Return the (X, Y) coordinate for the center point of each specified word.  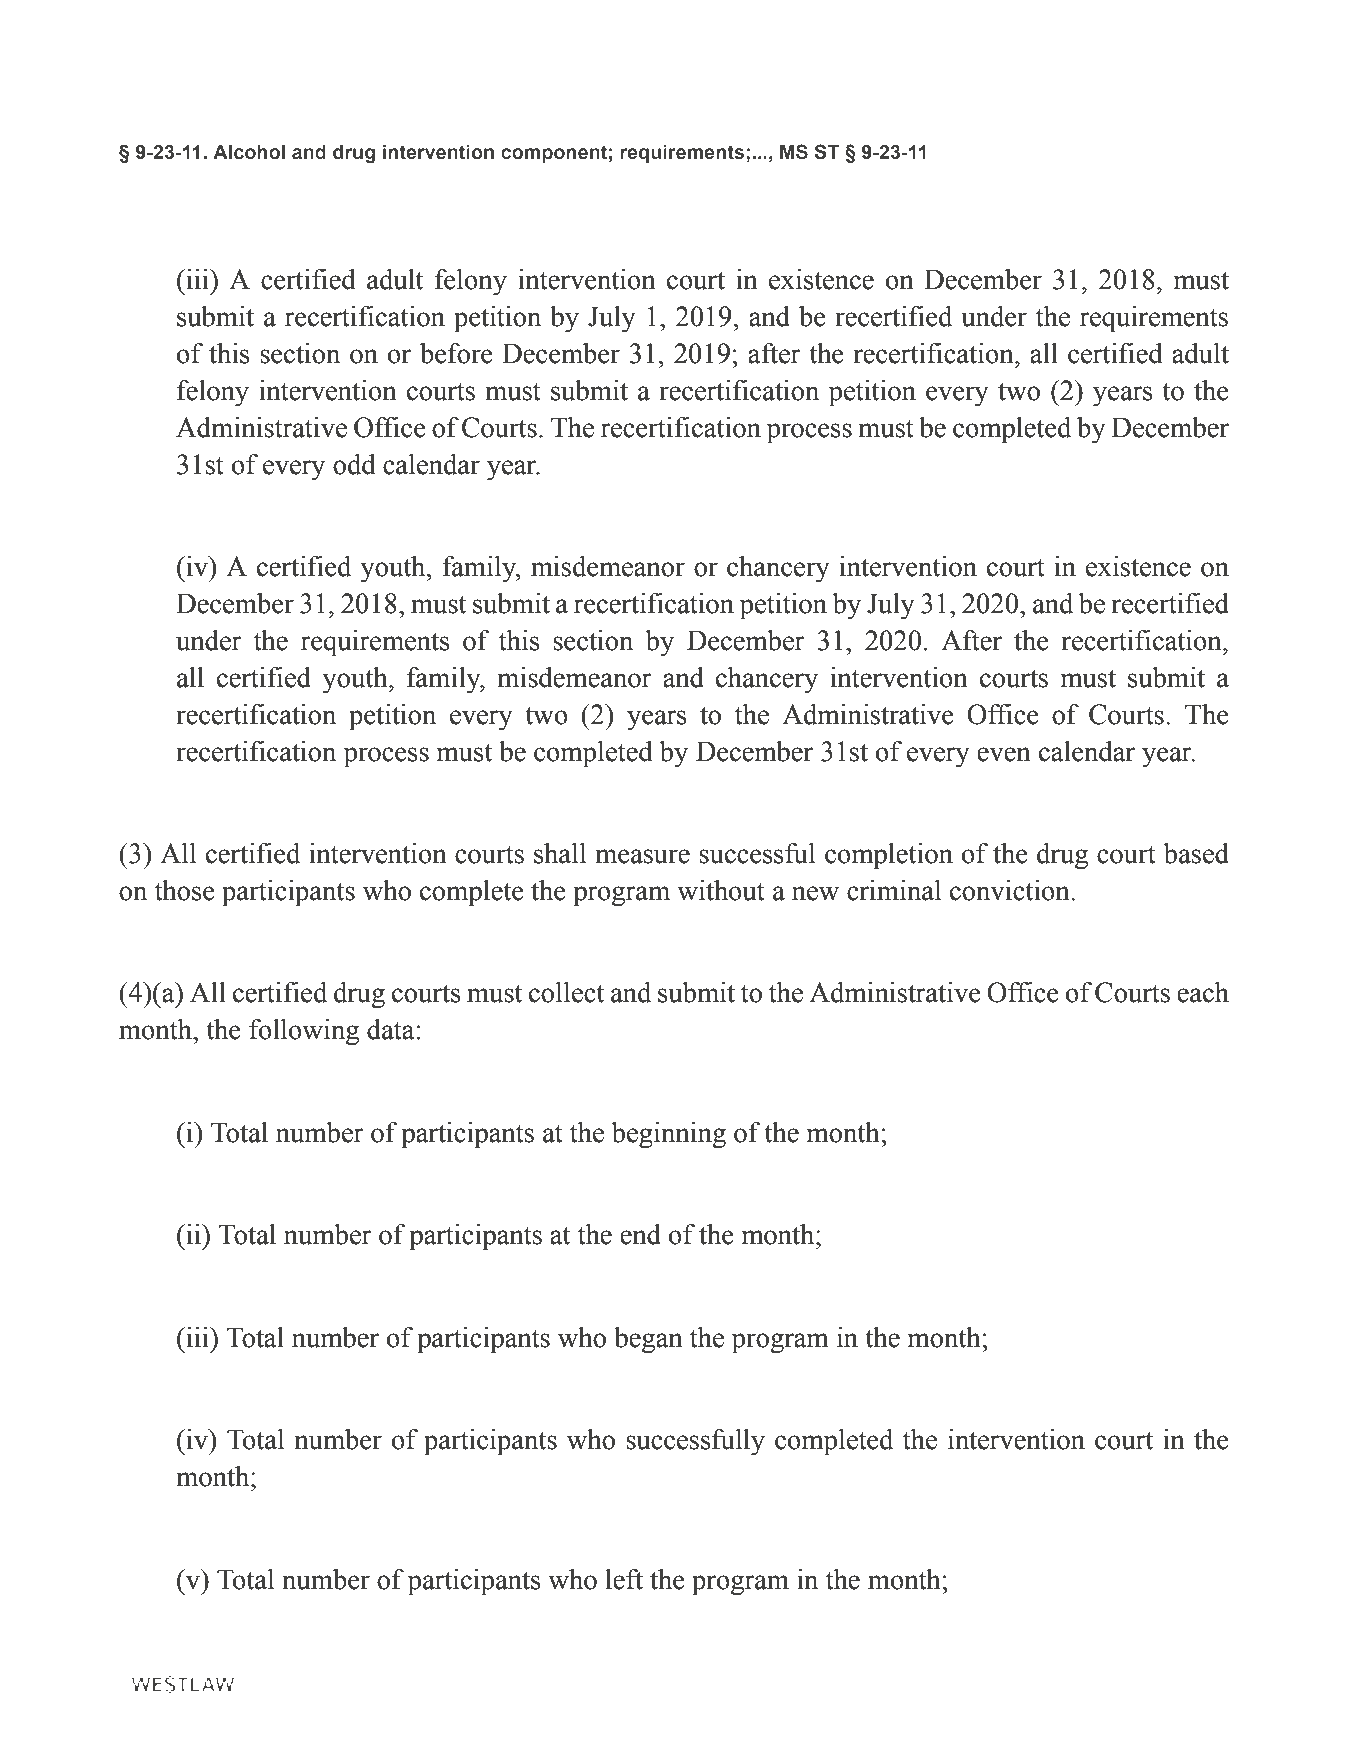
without (721, 890)
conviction (1011, 890)
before (456, 353)
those (185, 890)
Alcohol (249, 152)
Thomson (376, 1685)
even (1004, 754)
